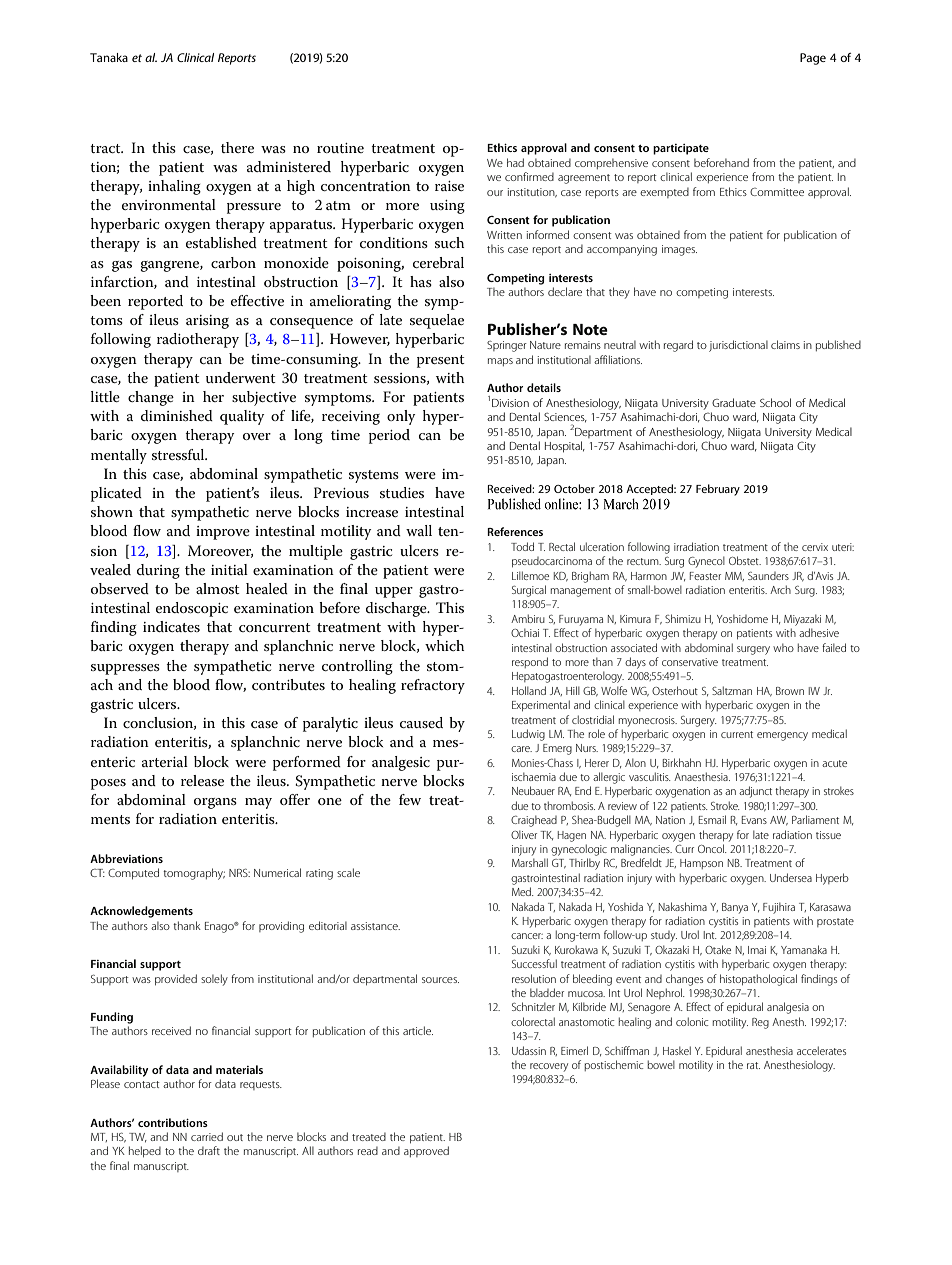 This screenshot has width=952, height=1265. I want to click on there, so click(237, 147).
